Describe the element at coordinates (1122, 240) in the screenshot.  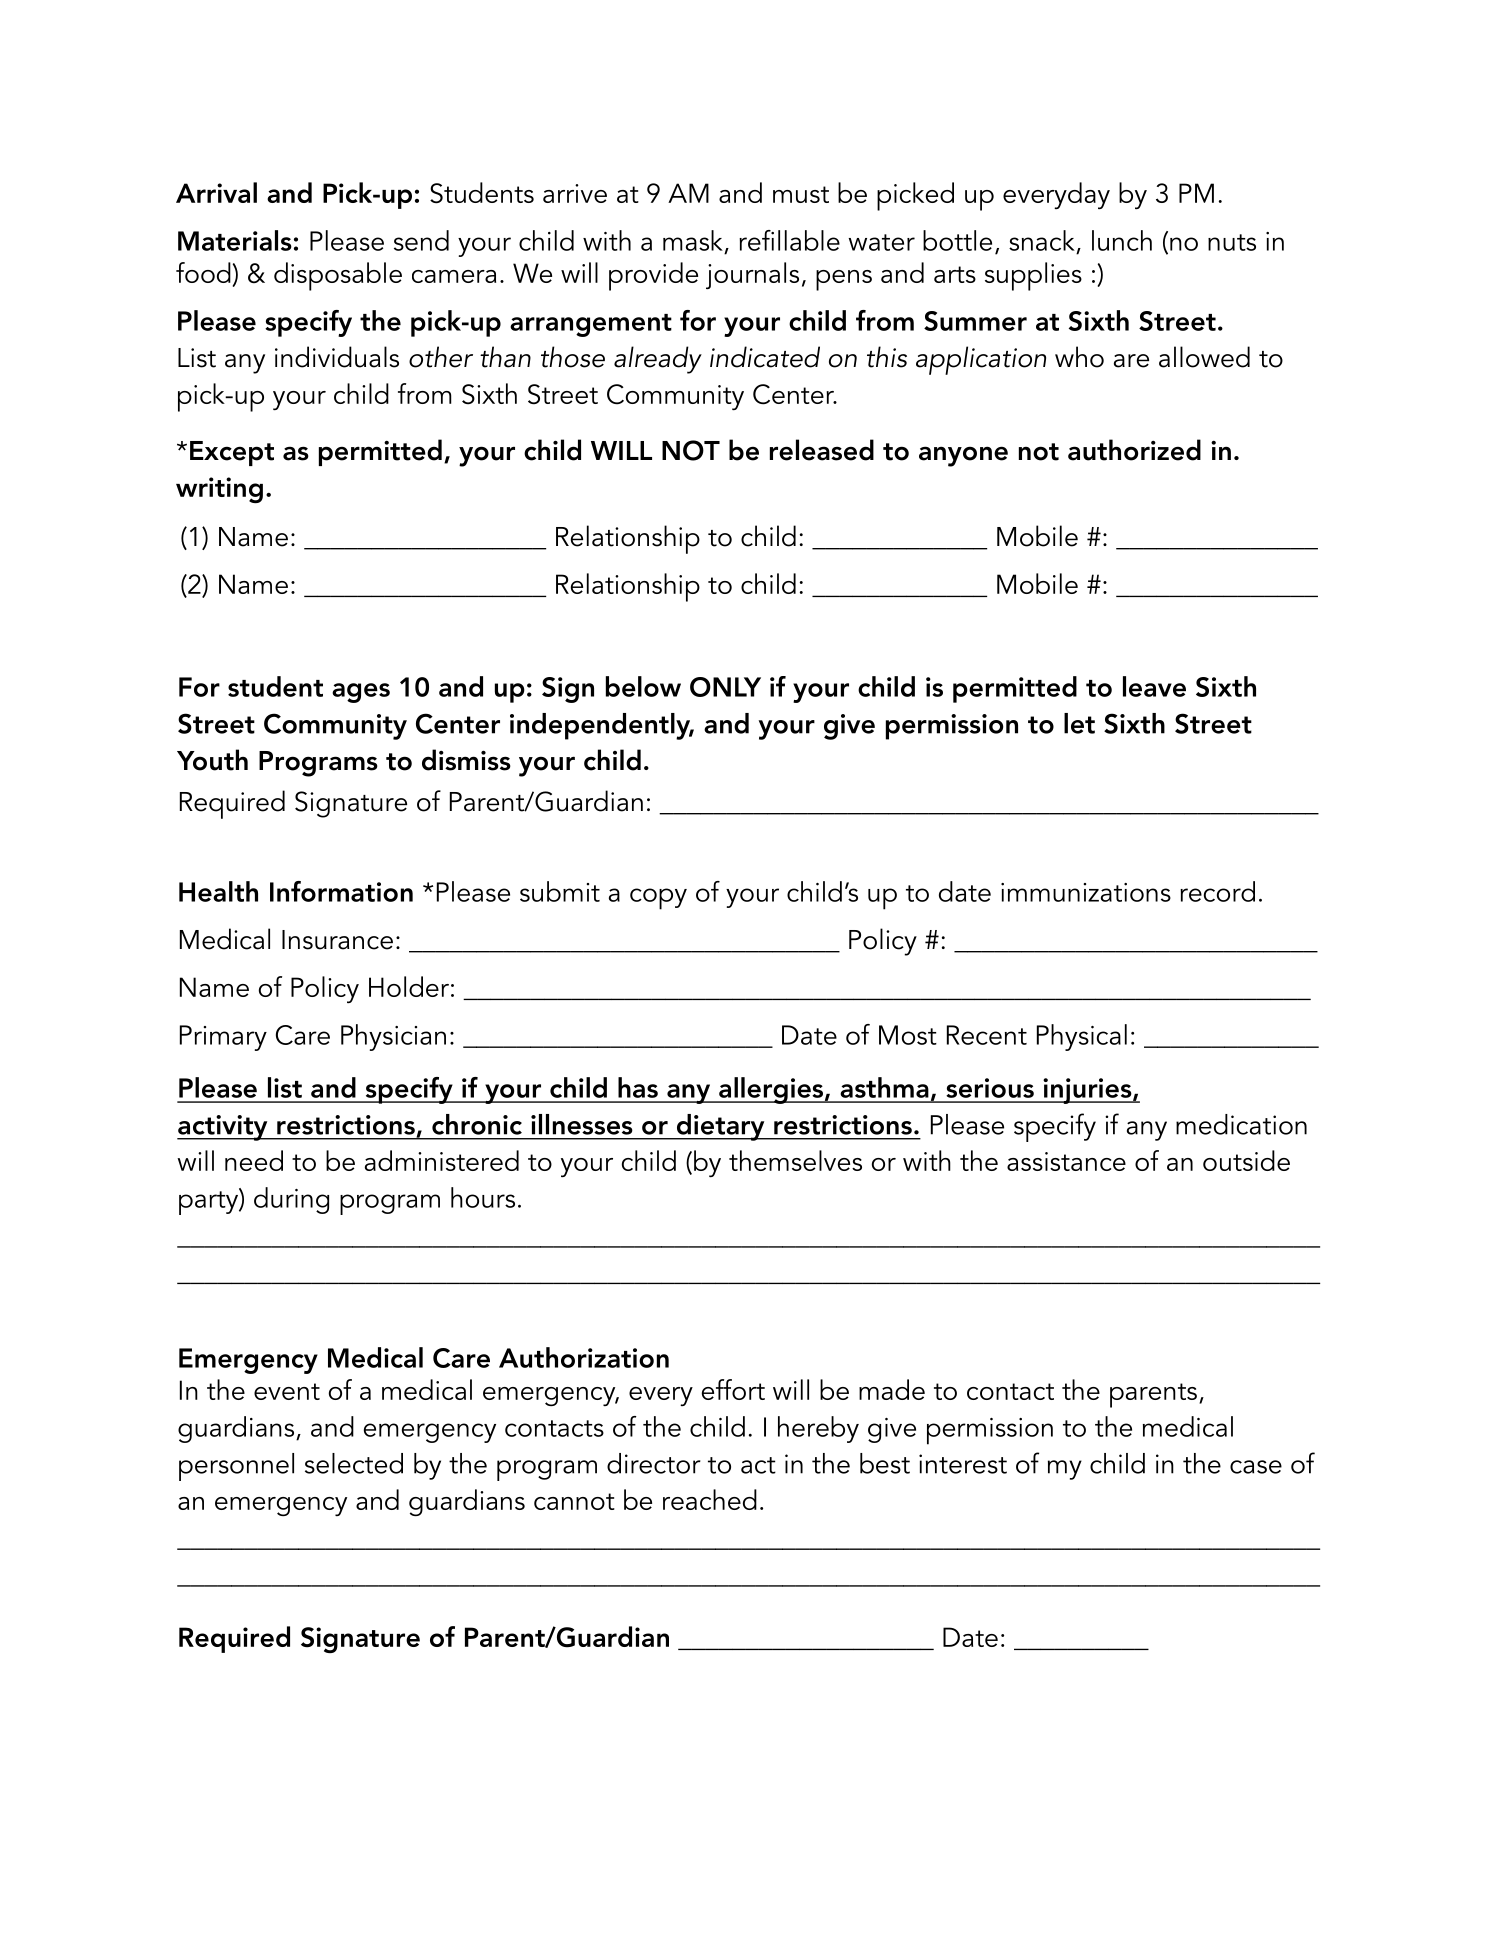
I see `lunch` at that location.
